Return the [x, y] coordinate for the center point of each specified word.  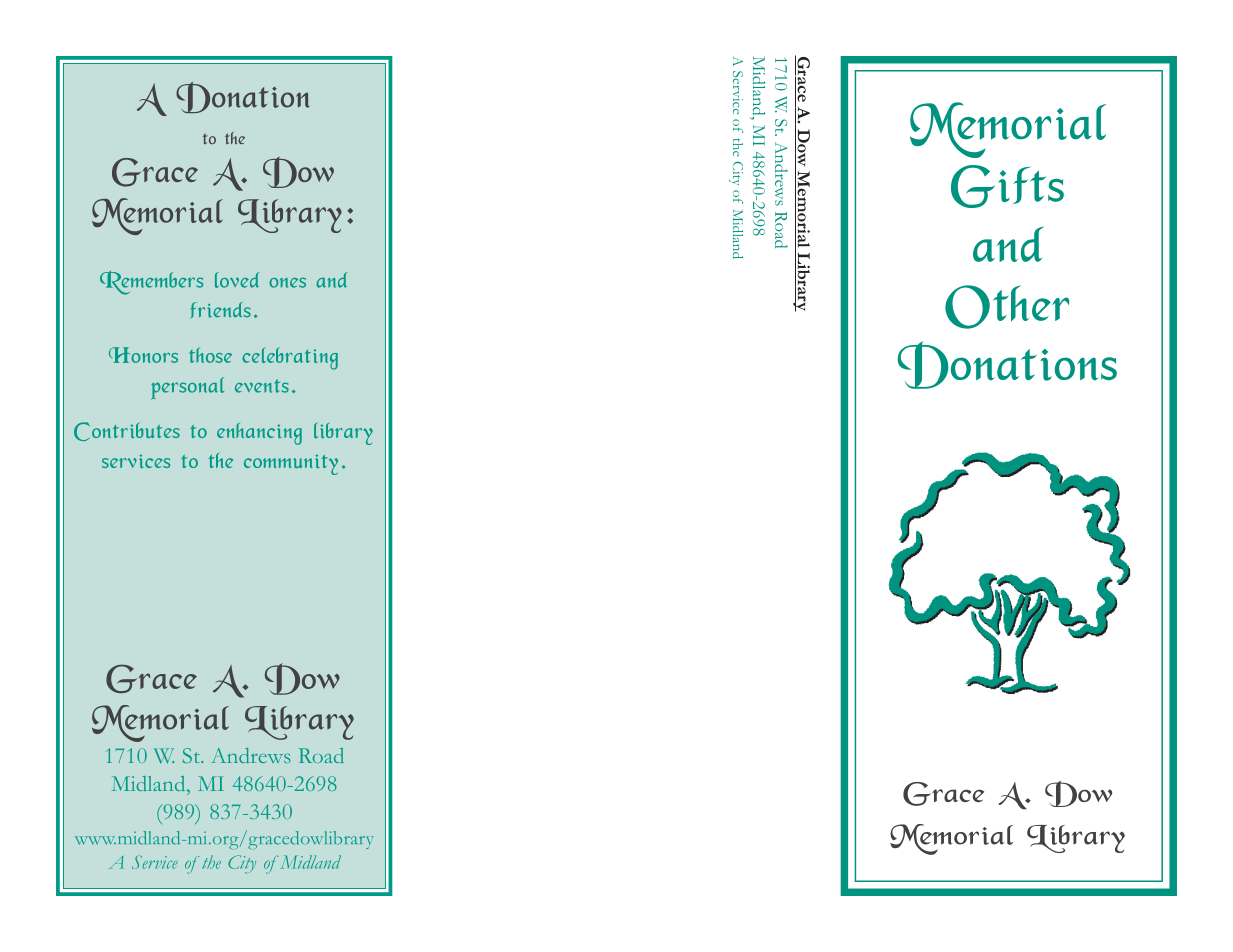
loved [237, 280]
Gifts [1007, 186]
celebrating [290, 358]
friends [221, 310]
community [291, 464]
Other [1007, 307]
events [262, 386]
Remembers [151, 283]
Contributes [127, 431]
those [210, 355]
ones [287, 282]
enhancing [259, 434]
